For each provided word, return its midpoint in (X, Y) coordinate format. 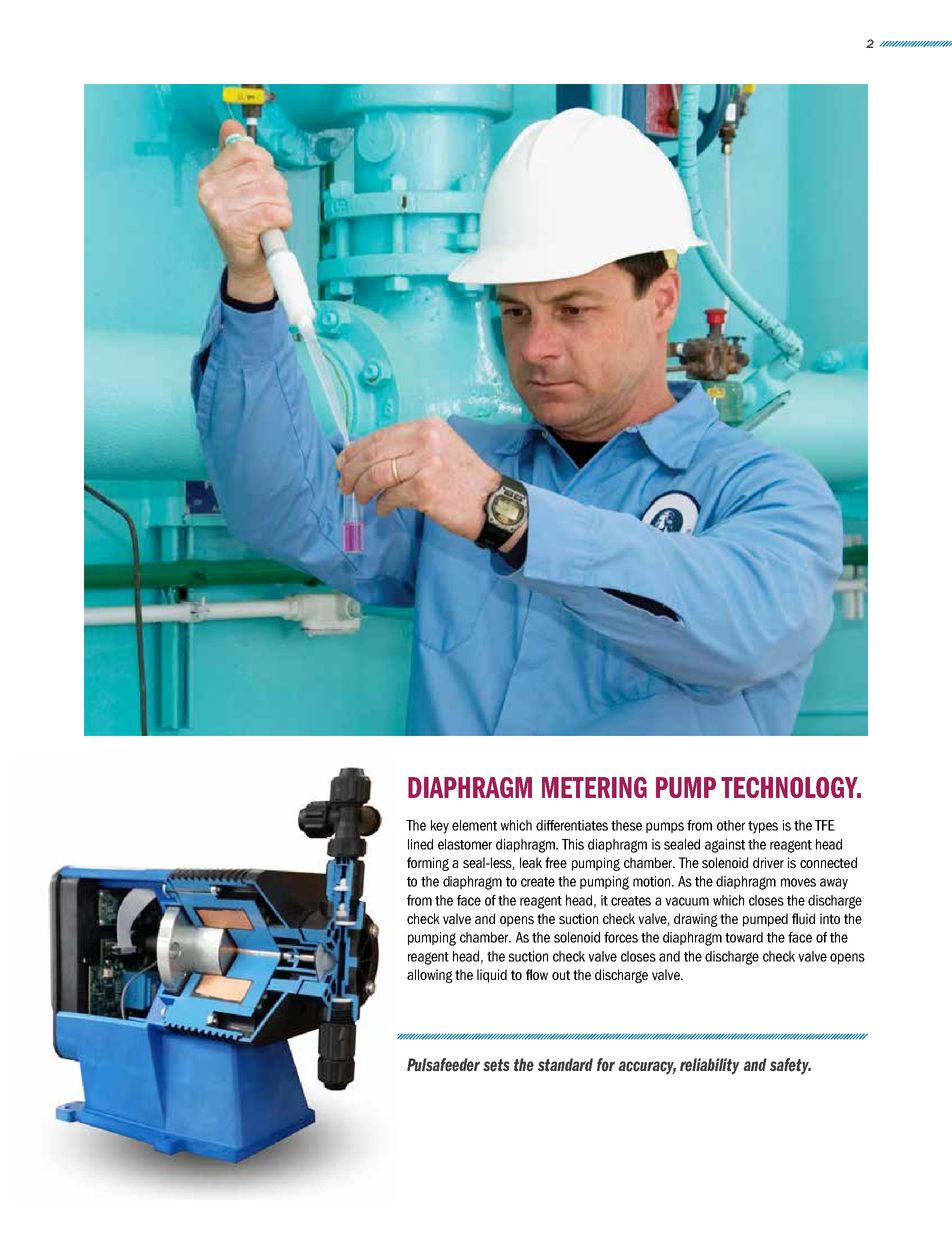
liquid (492, 976)
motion (651, 881)
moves (798, 882)
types (763, 827)
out (561, 975)
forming (428, 864)
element (474, 825)
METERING (594, 787)
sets (496, 1065)
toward (744, 937)
